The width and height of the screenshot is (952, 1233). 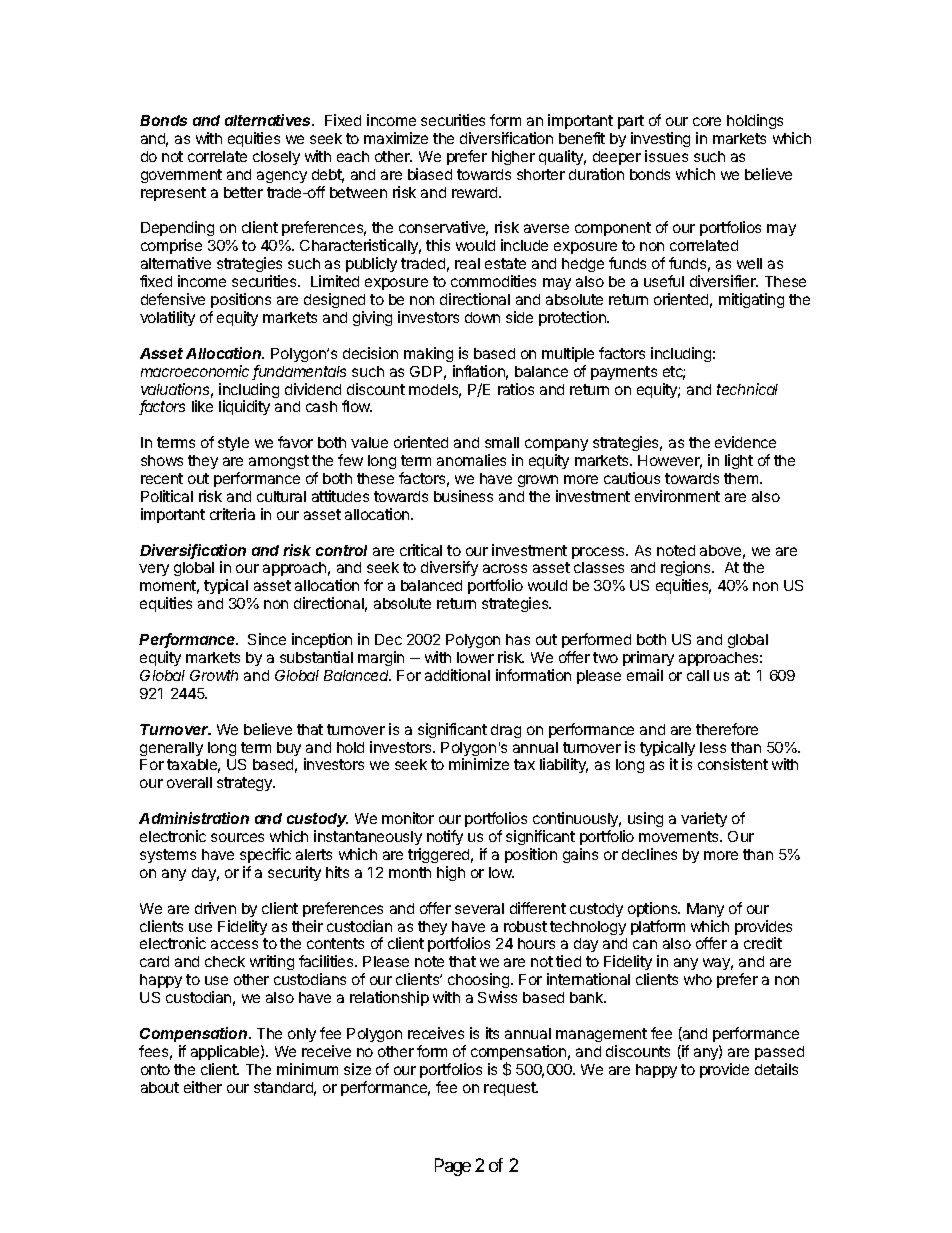 I want to click on evidence, so click(x=745, y=442).
